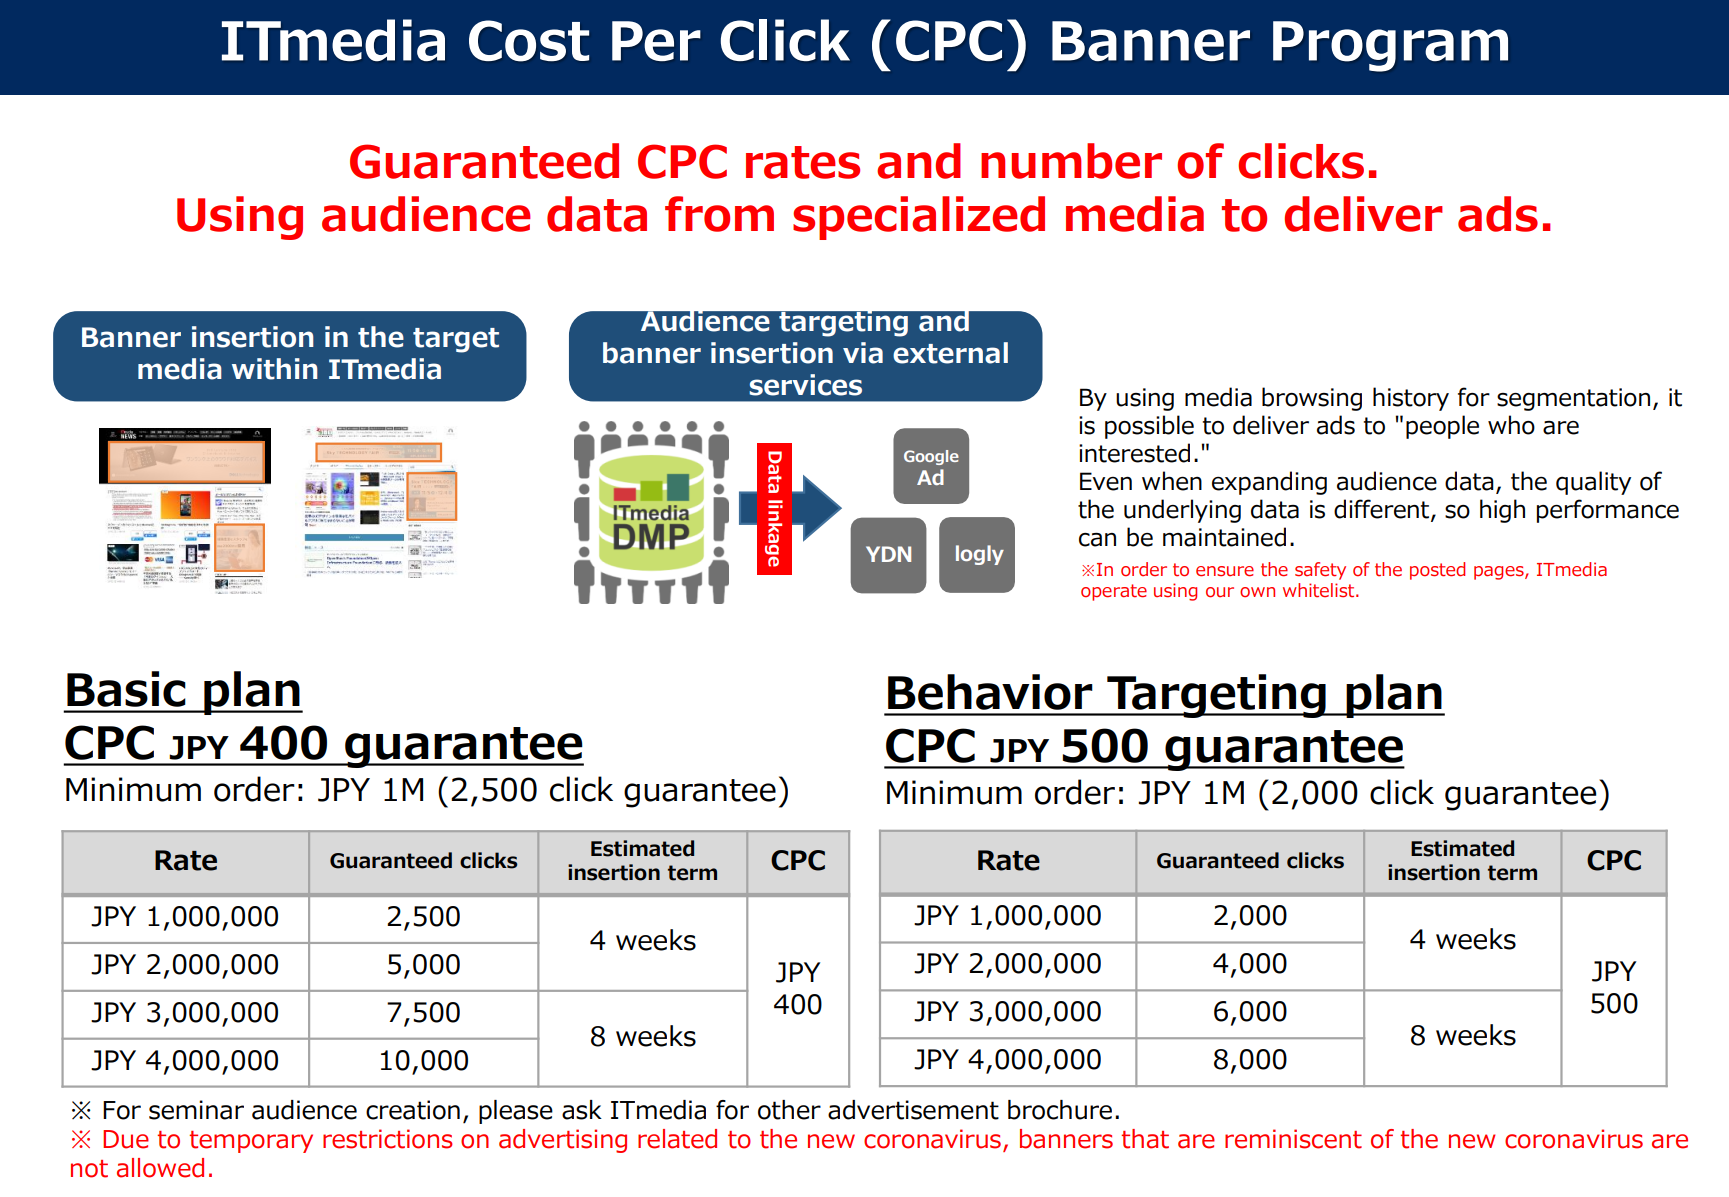  What do you see at coordinates (275, 369) in the screenshot?
I see `within` at bounding box center [275, 369].
